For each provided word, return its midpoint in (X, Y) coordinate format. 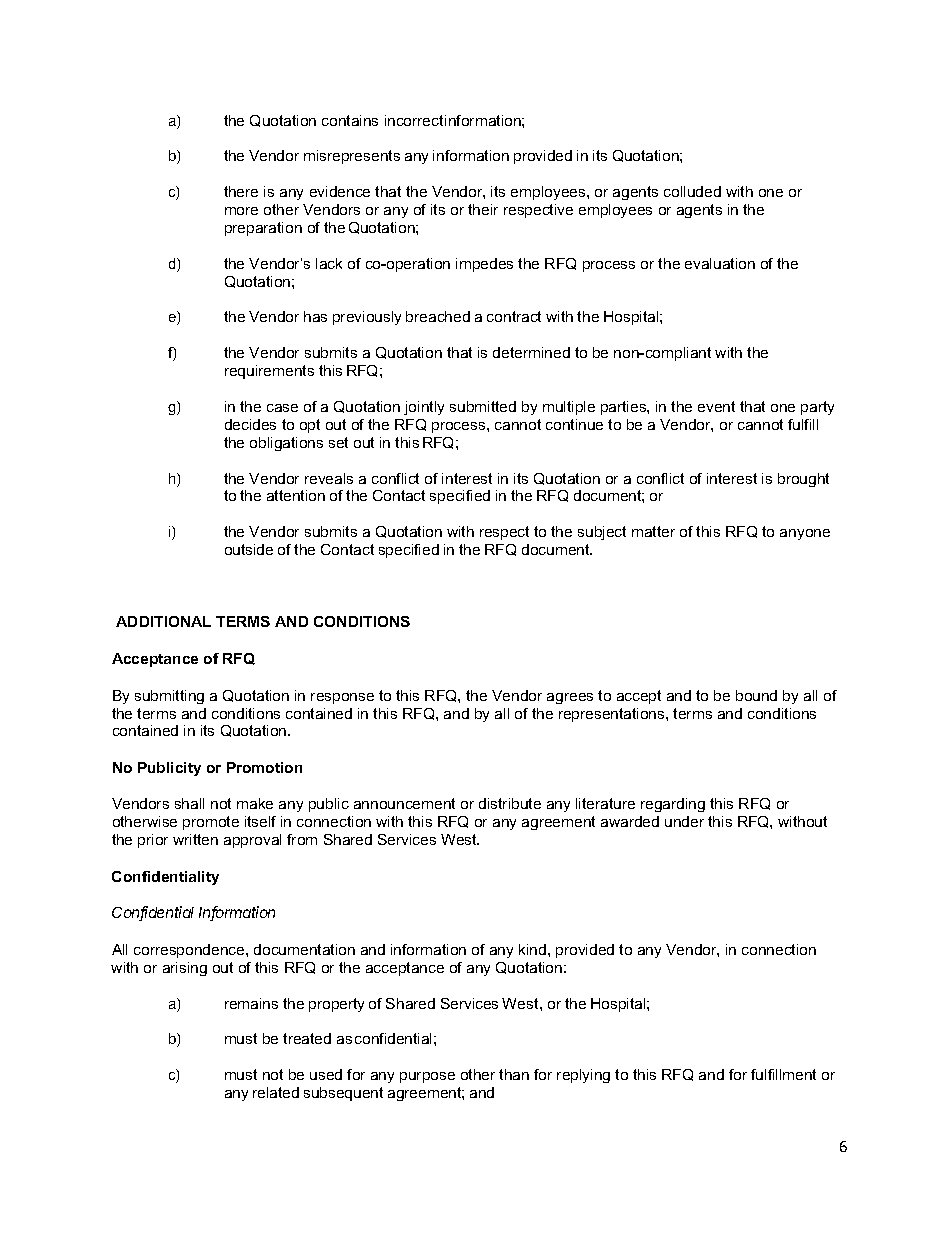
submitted (483, 406)
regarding (673, 805)
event (716, 406)
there (241, 191)
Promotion (264, 767)
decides (250, 424)
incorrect (414, 120)
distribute (510, 803)
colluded (692, 191)
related (276, 1092)
